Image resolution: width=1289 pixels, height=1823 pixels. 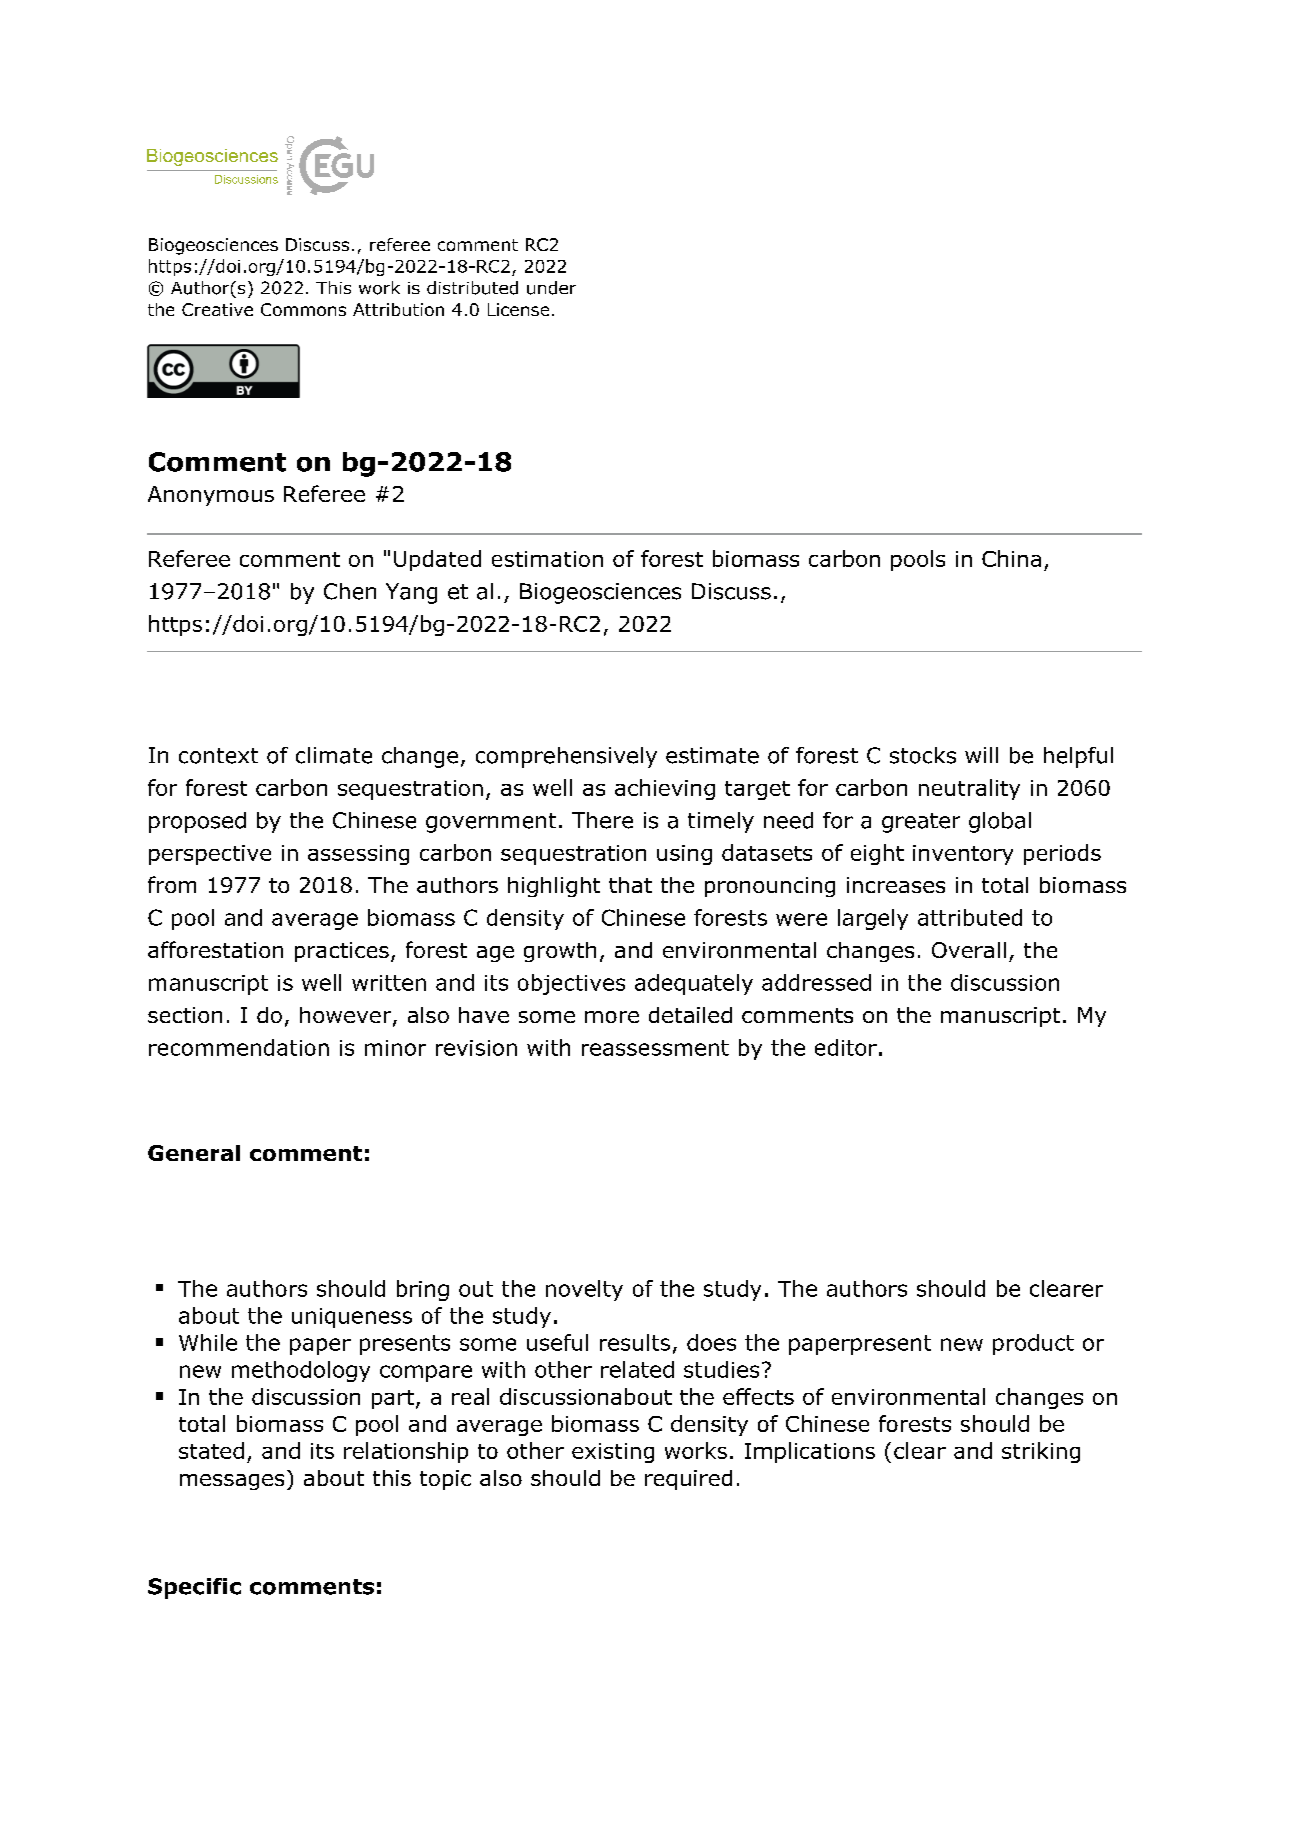 What do you see at coordinates (194, 1588) in the screenshot?
I see `Specific` at bounding box center [194, 1588].
